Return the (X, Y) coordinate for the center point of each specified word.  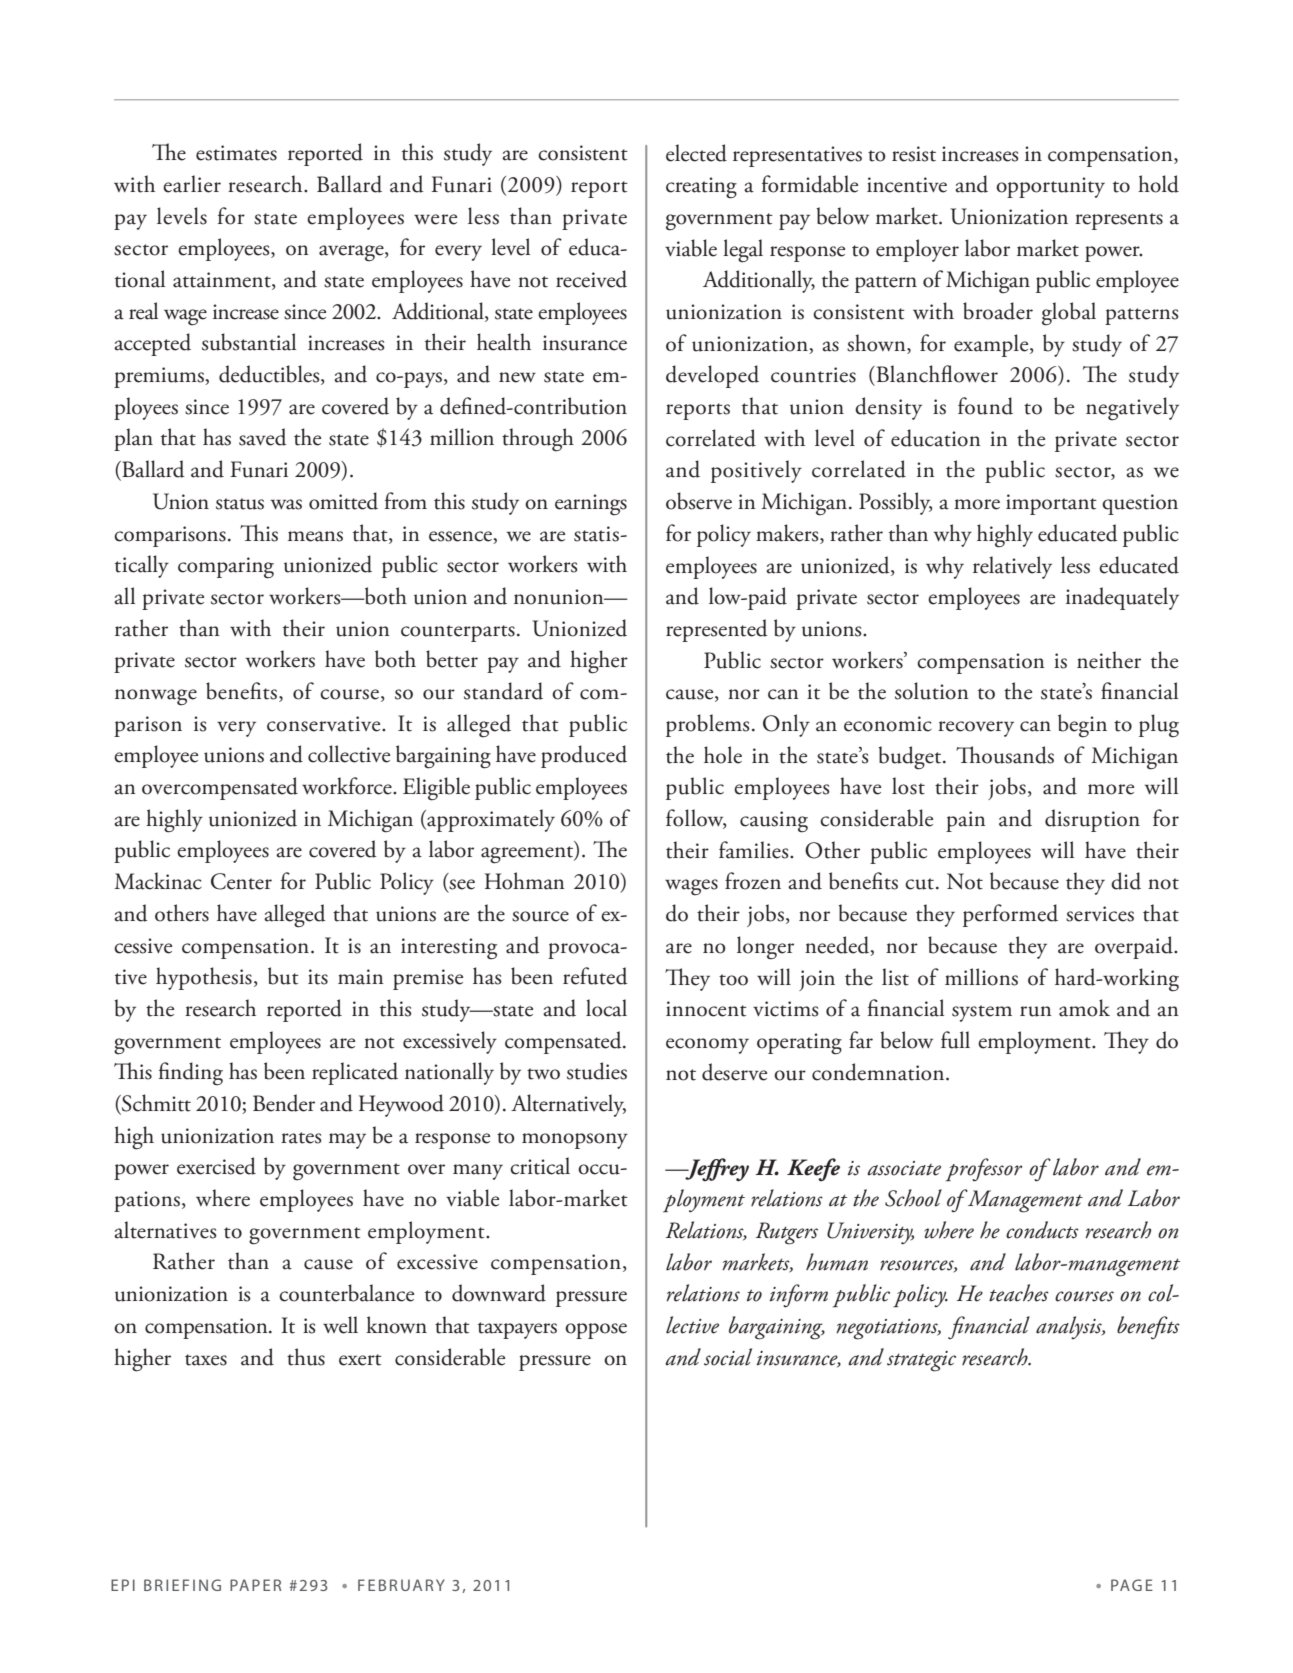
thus (306, 1357)
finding (191, 1074)
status (240, 504)
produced (584, 756)
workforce (348, 786)
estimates (236, 153)
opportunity (1050, 187)
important (1051, 504)
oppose (596, 1331)
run (1036, 1011)
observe (699, 501)
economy (707, 1046)
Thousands (1005, 755)
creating (701, 188)
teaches (1019, 1293)
